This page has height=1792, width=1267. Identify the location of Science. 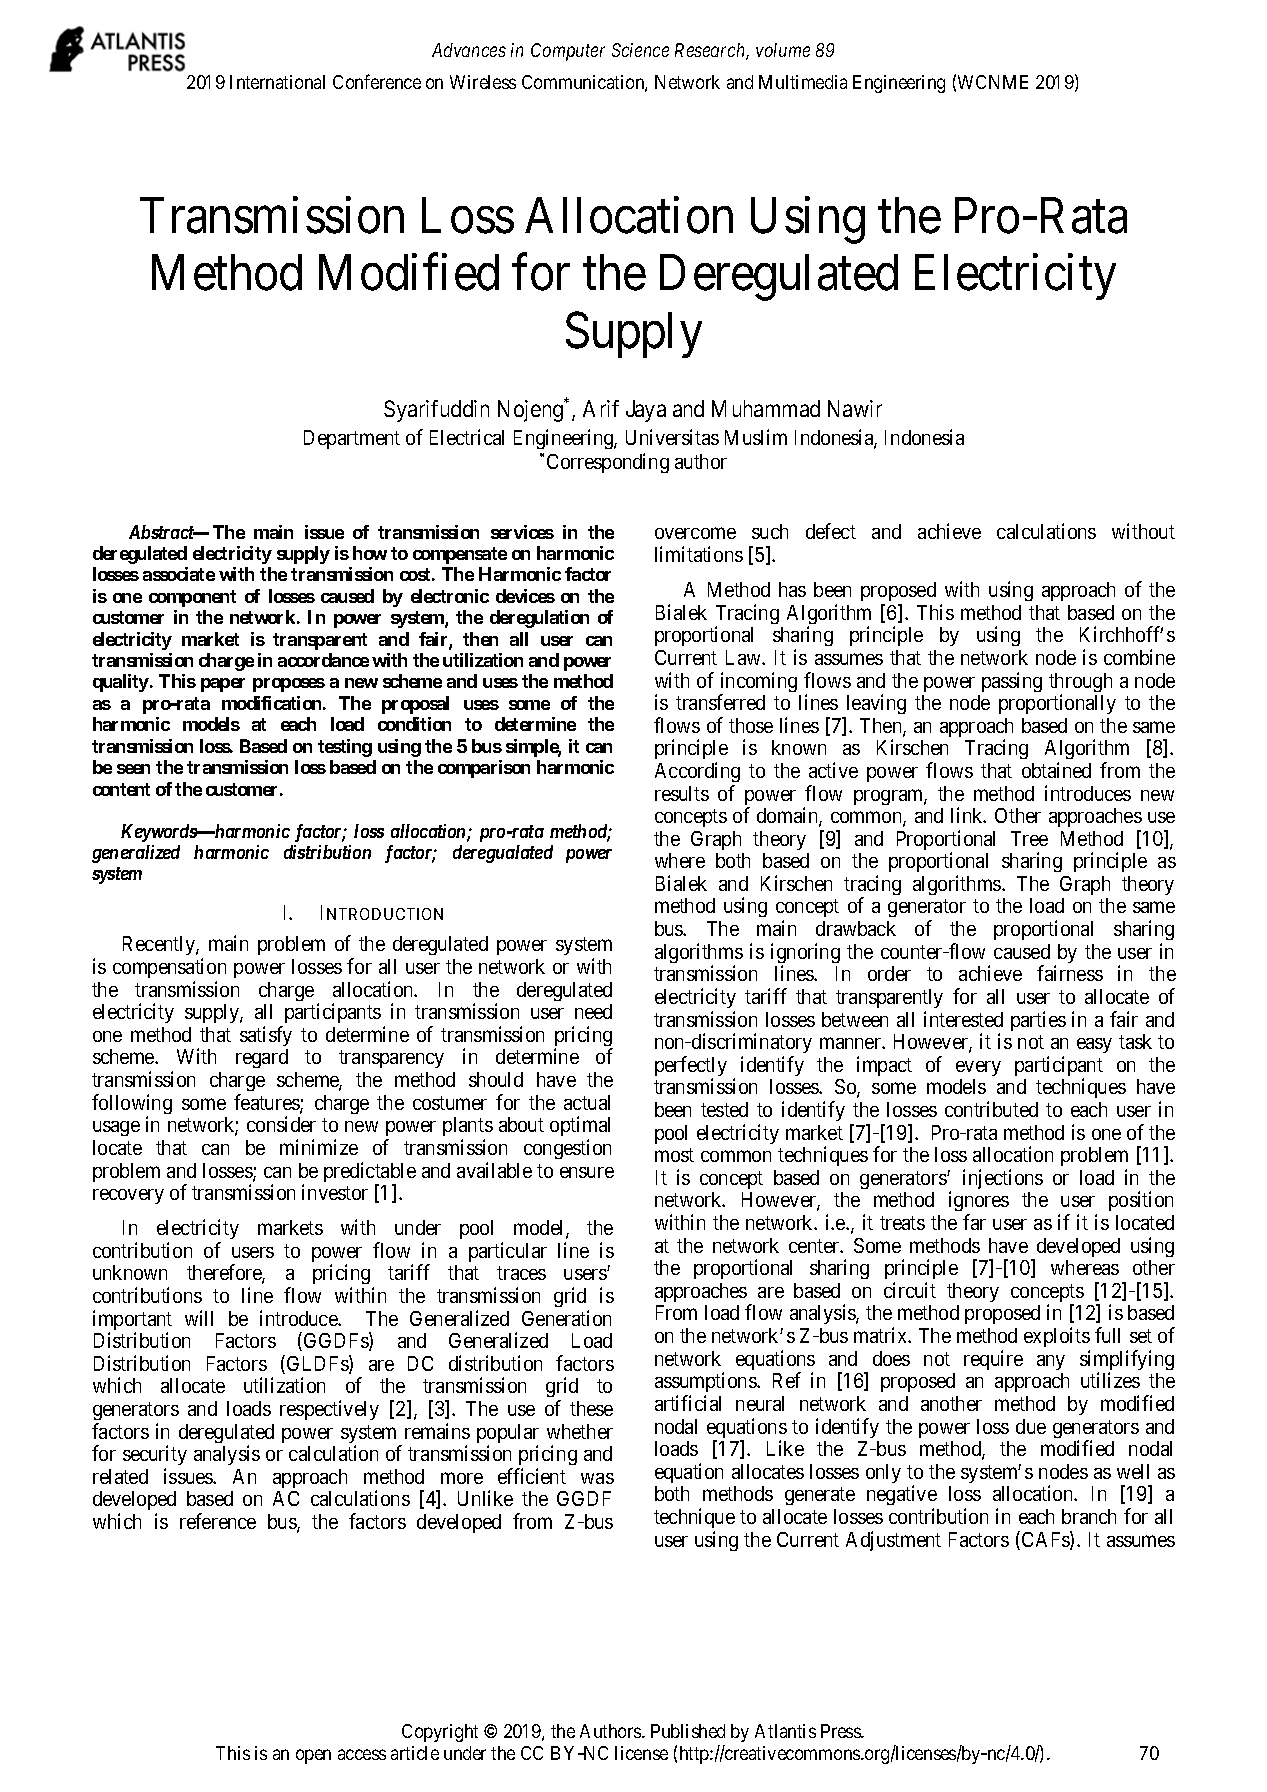
(640, 50).
